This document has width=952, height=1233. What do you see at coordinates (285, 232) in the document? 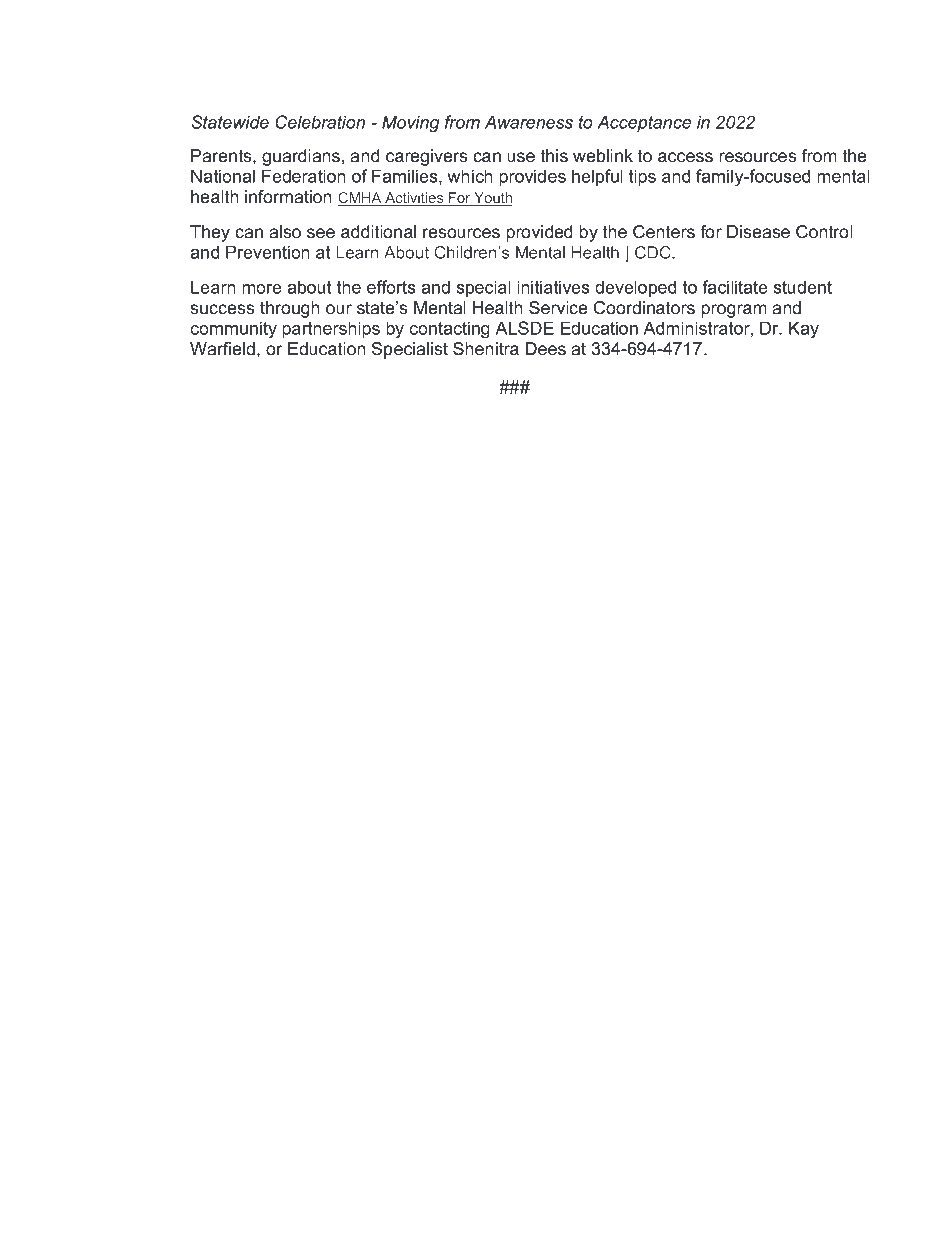
I see `also` at bounding box center [285, 232].
